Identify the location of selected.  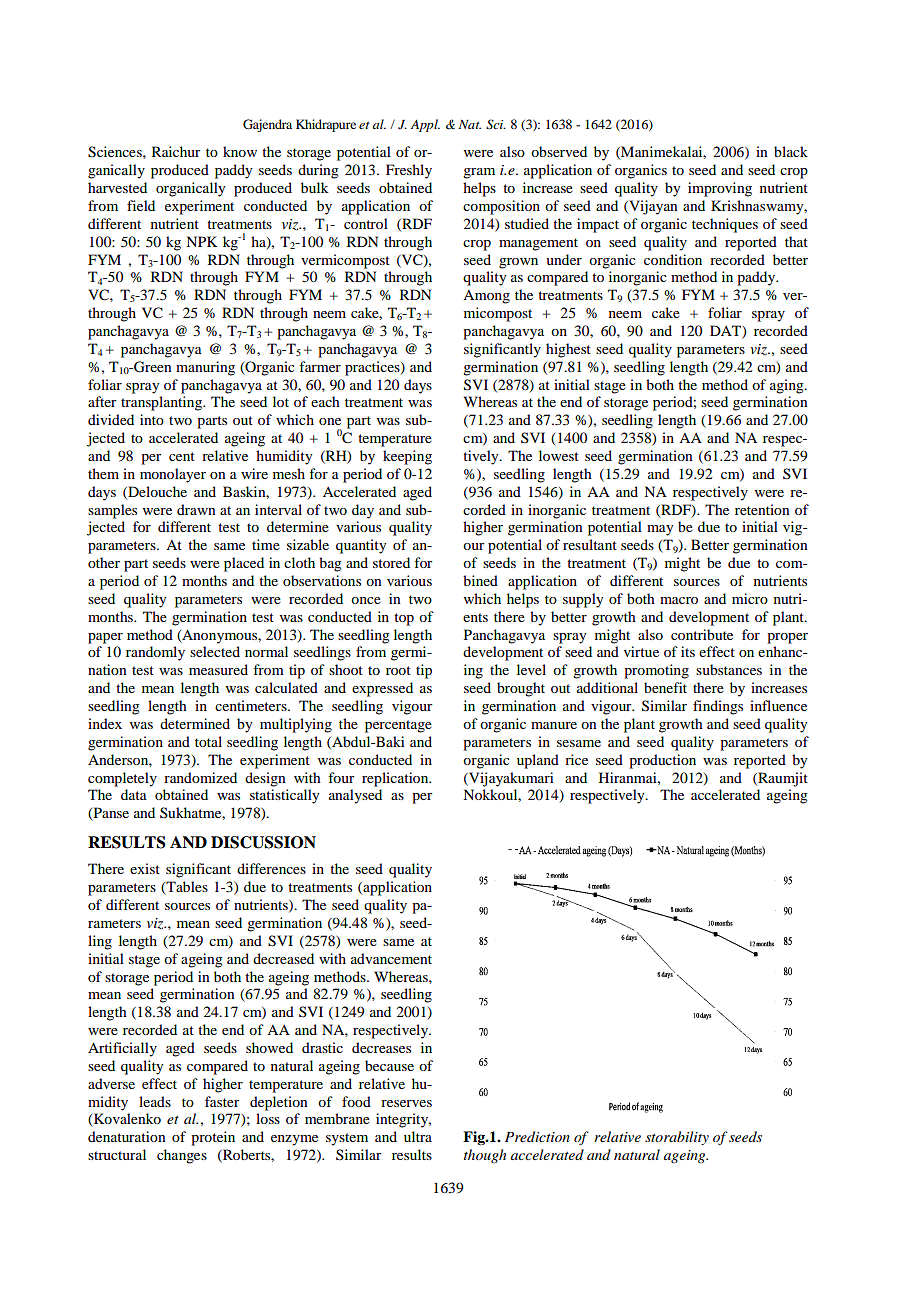
(215, 651).
